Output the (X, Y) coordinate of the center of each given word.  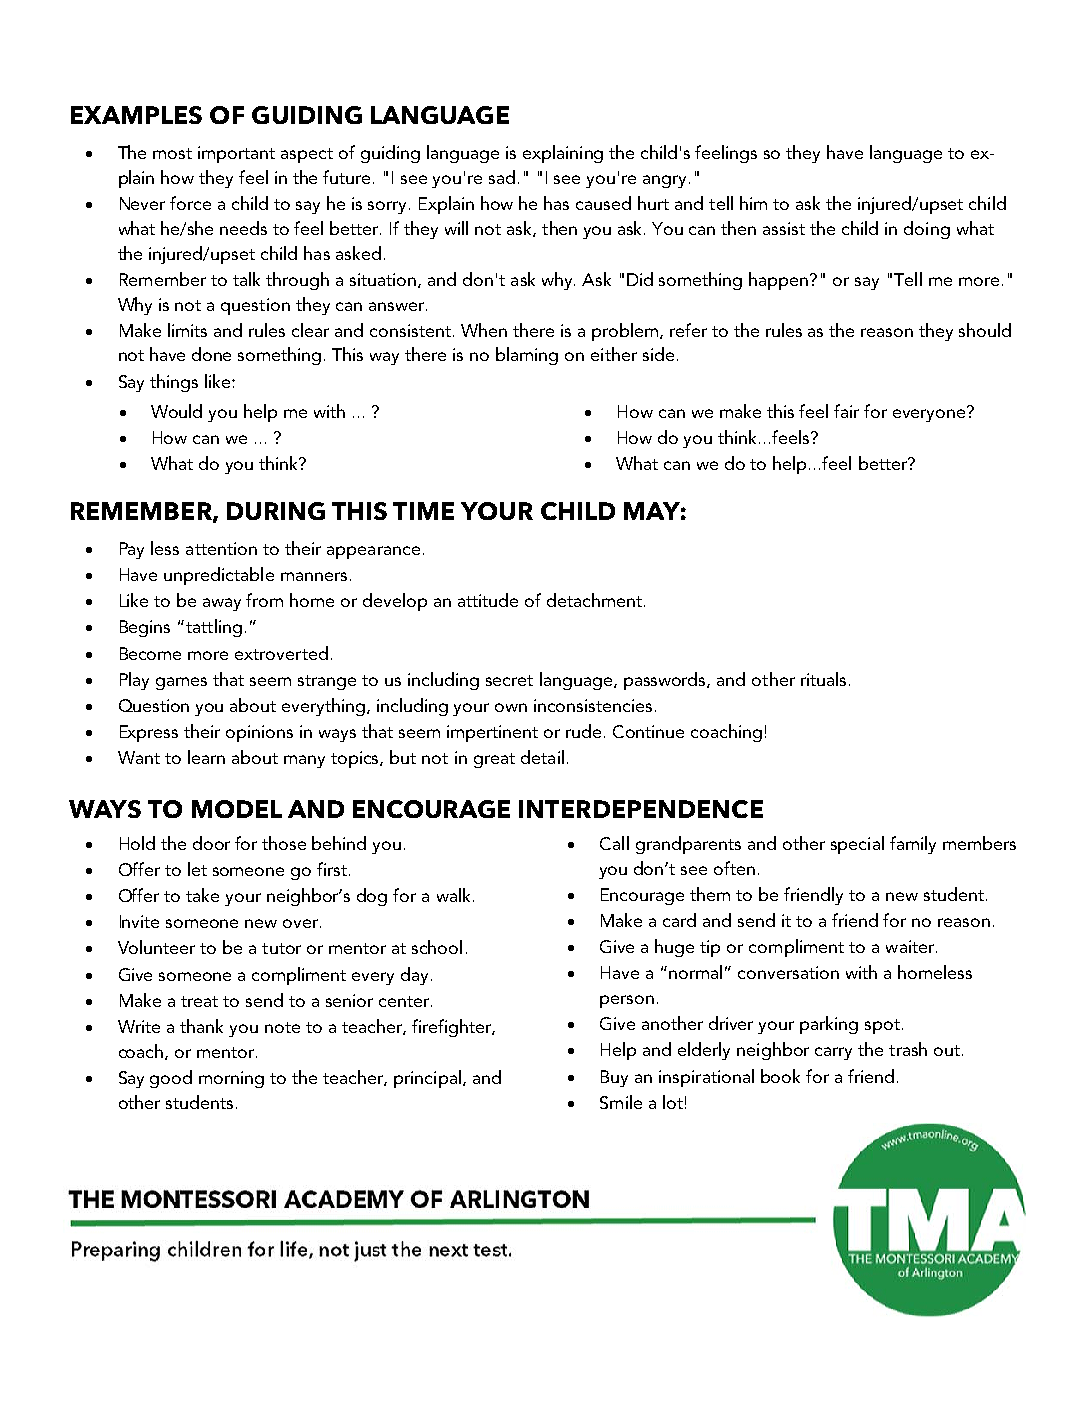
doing (927, 230)
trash (908, 1049)
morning (231, 1079)
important (236, 154)
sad (502, 177)
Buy (614, 1078)
